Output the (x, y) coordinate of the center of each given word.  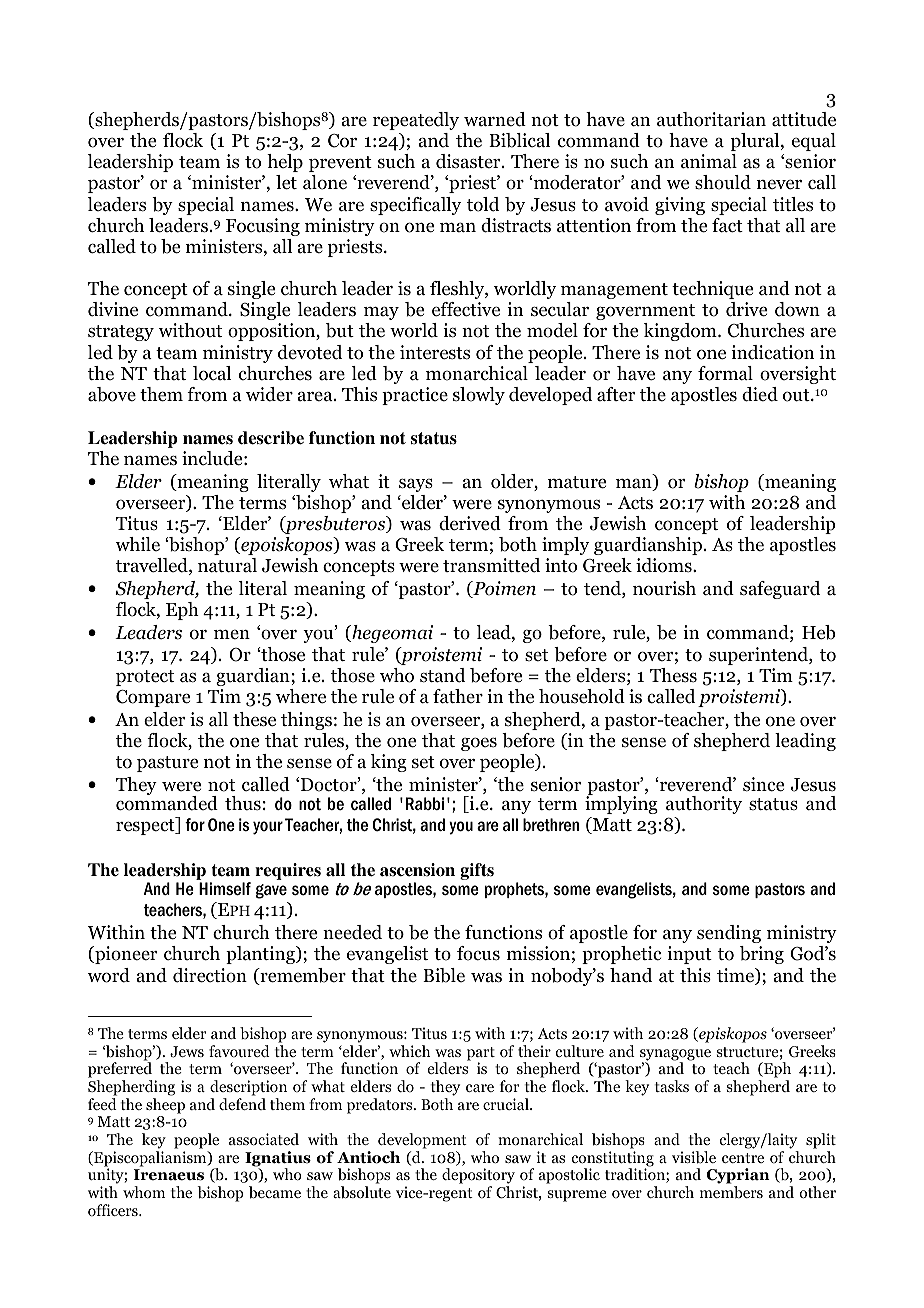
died (760, 394)
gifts (477, 871)
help (285, 163)
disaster (469, 161)
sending (729, 934)
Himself (225, 889)
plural (756, 142)
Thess (673, 675)
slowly (479, 396)
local (212, 373)
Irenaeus (169, 1175)
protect (145, 678)
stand (442, 675)
